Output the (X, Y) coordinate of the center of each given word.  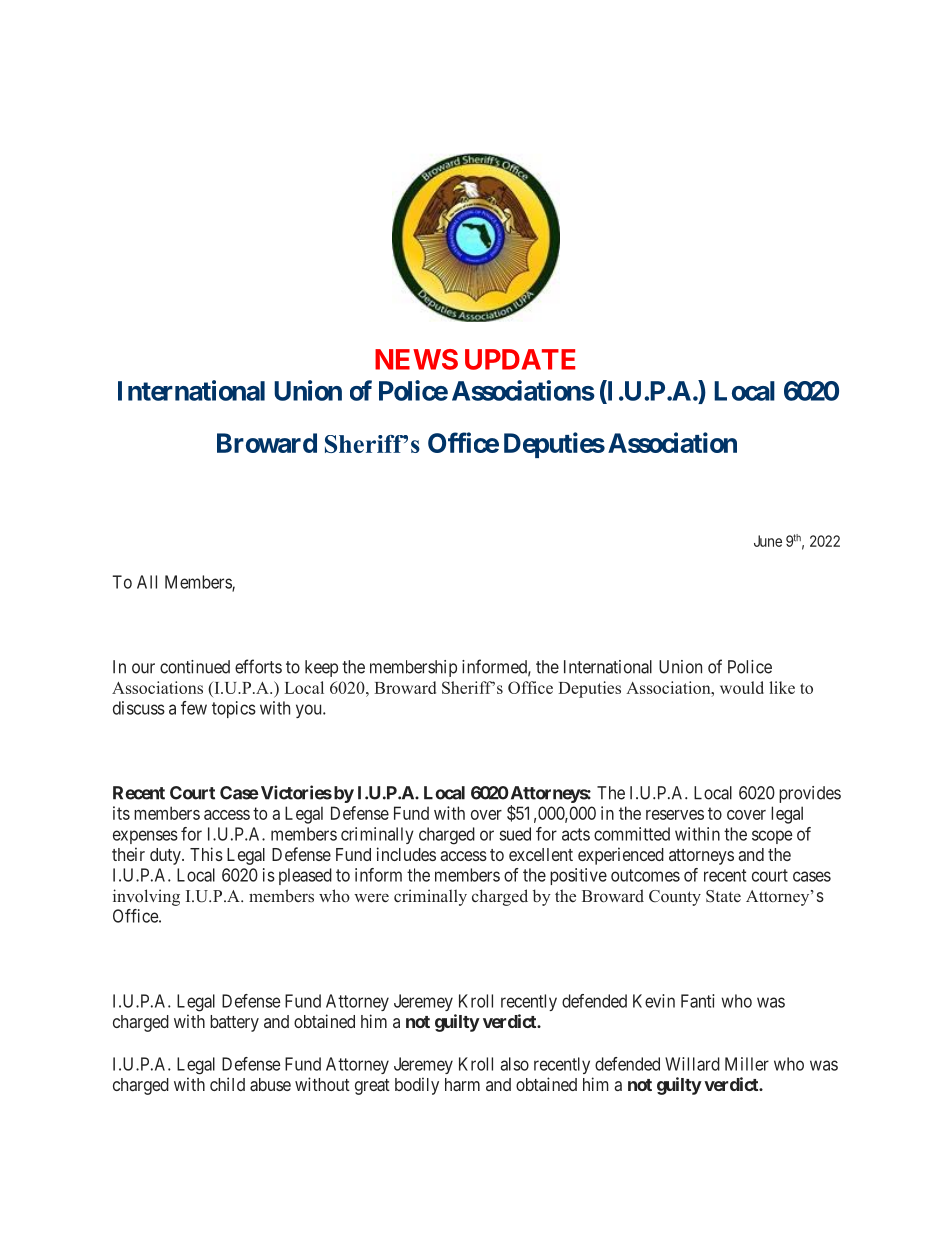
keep (321, 668)
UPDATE (520, 359)
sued (515, 834)
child (227, 1084)
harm (462, 1084)
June (768, 541)
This (206, 854)
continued (195, 667)
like (782, 687)
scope (772, 837)
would (742, 687)
